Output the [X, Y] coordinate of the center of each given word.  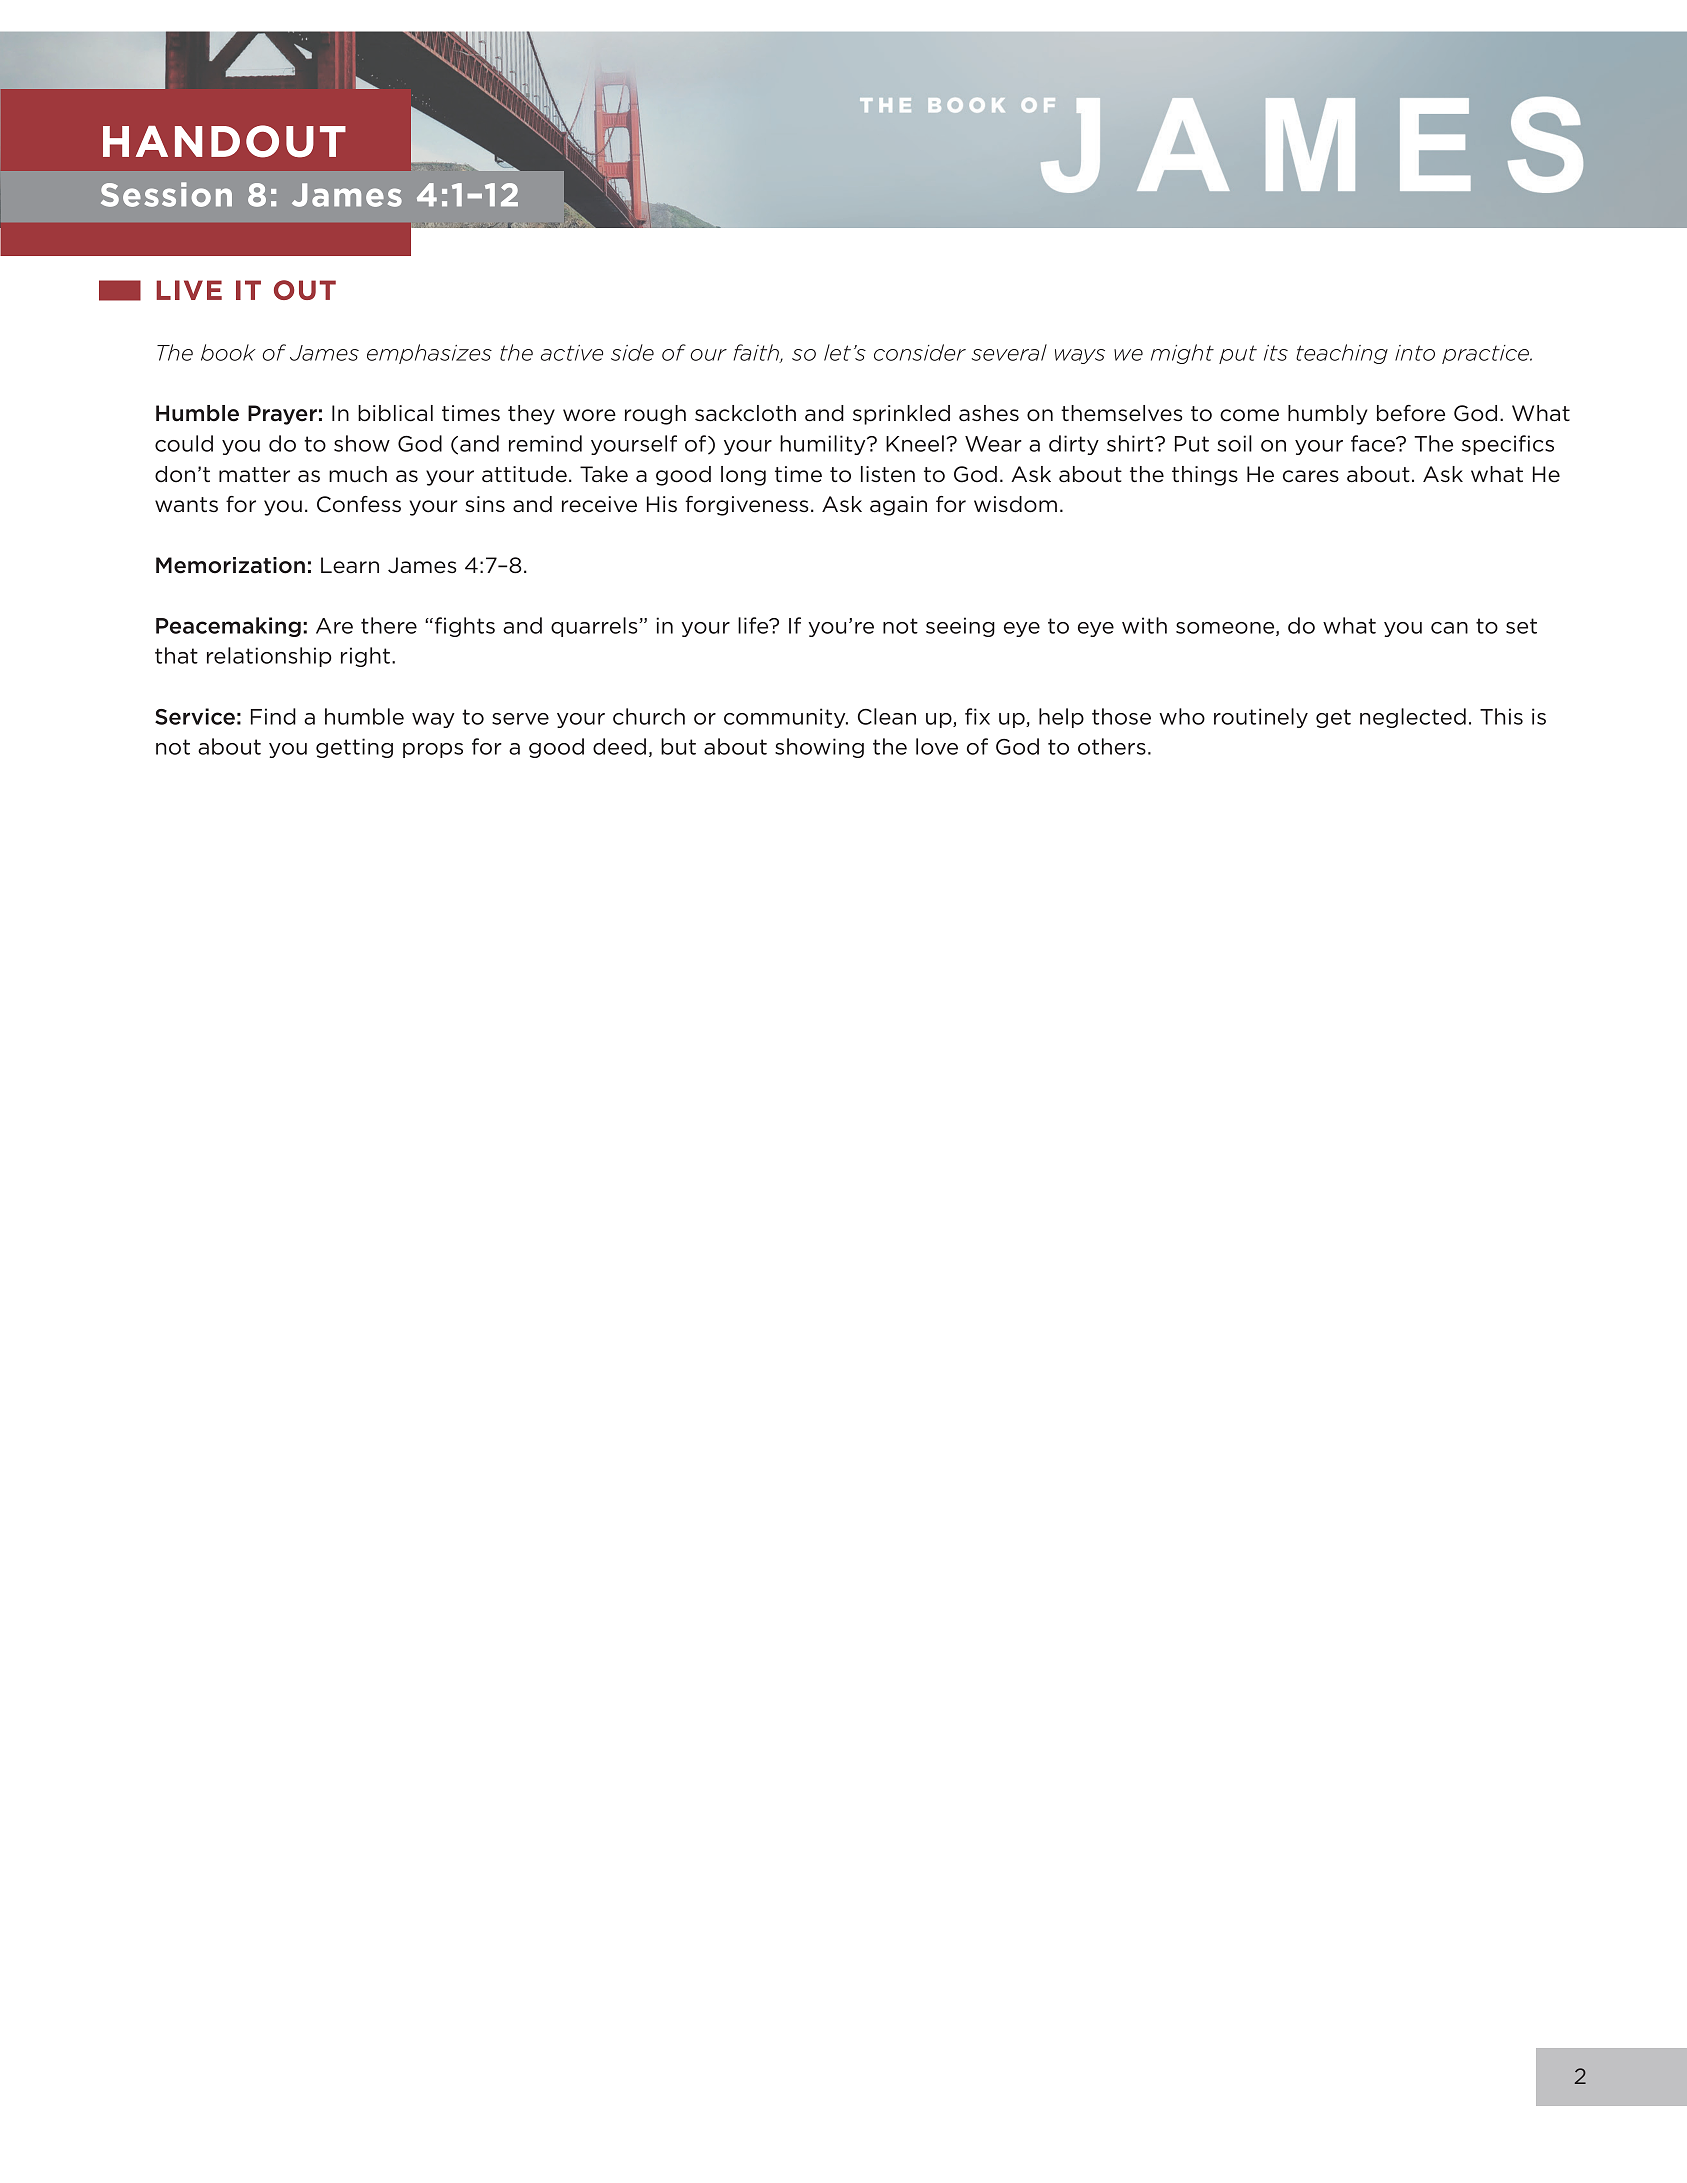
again [898, 506]
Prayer [282, 415]
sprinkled [901, 415]
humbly [1328, 415]
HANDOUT [224, 141]
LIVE [189, 290]
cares [1311, 476]
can [1449, 628]
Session [166, 194]
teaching [1342, 354]
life [754, 625]
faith [757, 353]
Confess [359, 504]
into [1415, 353]
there [389, 625]
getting [354, 748]
